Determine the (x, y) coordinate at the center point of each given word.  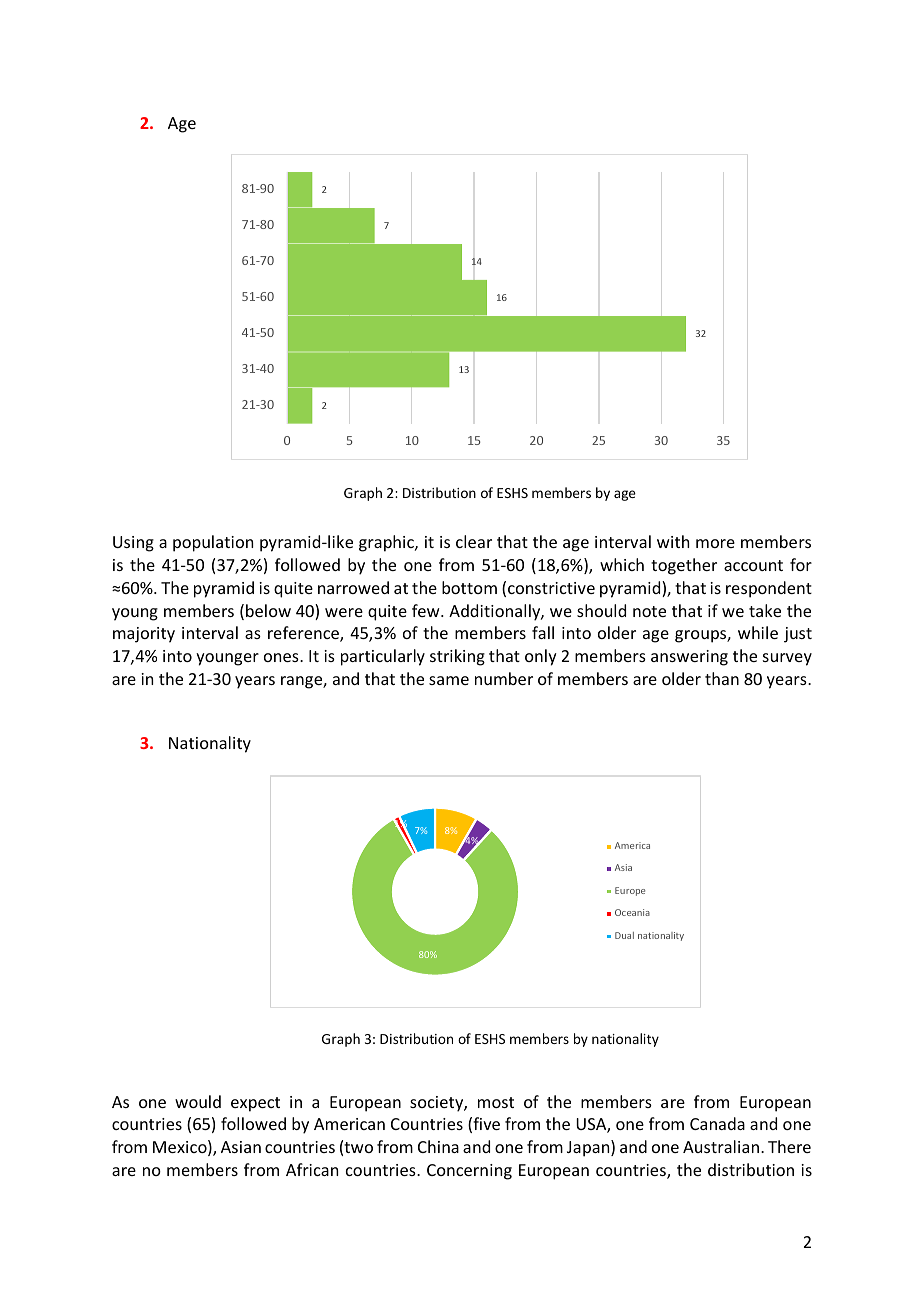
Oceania (632, 912)
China (438, 1146)
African (312, 1169)
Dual (624, 935)
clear (474, 541)
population (213, 543)
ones (282, 657)
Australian (722, 1146)
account (753, 565)
